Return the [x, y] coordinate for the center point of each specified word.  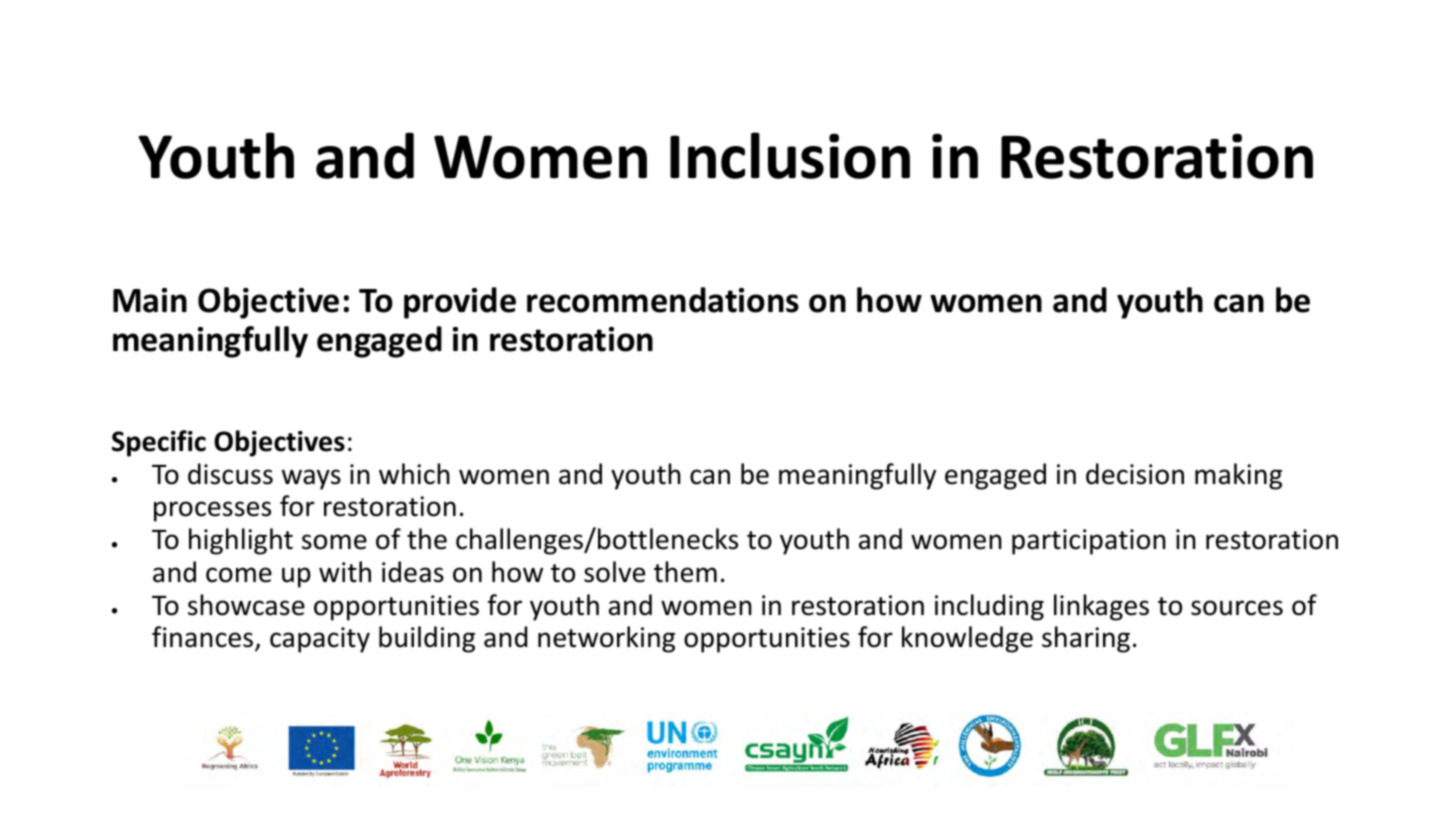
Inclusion [790, 155]
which [414, 474]
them [685, 572]
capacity [320, 640]
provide [460, 303]
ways [311, 479]
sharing [1086, 639]
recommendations [663, 300]
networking [606, 639]
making [1238, 476]
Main [150, 300]
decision [1135, 474]
